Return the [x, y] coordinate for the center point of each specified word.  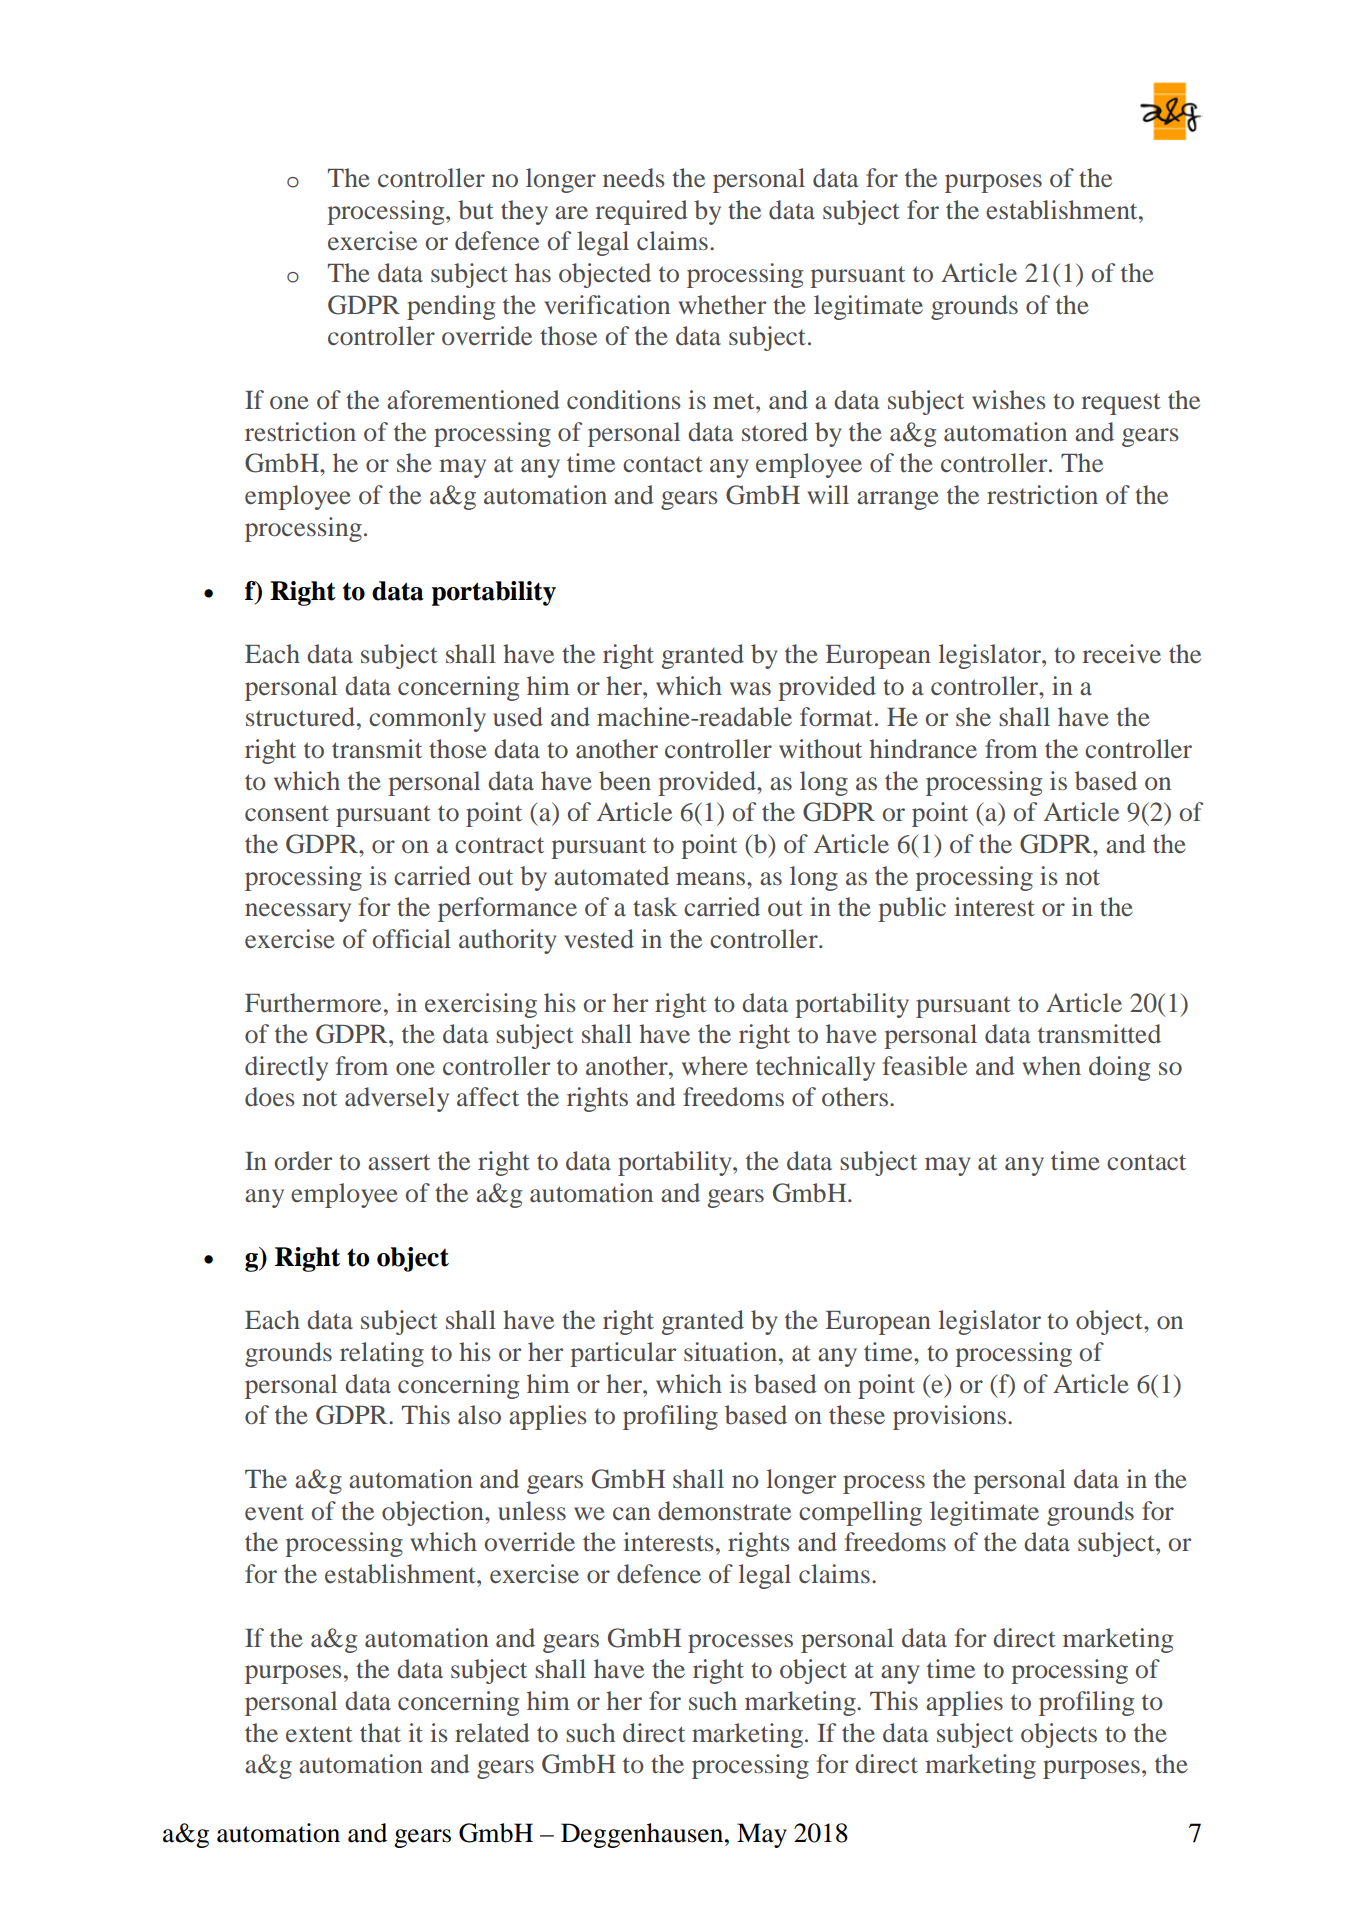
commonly [427, 719]
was [750, 689]
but [476, 210]
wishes [1009, 399]
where [715, 1066]
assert [399, 1162]
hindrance [923, 749]
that [380, 1732]
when [1051, 1065]
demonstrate [724, 1511]
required [641, 212]
